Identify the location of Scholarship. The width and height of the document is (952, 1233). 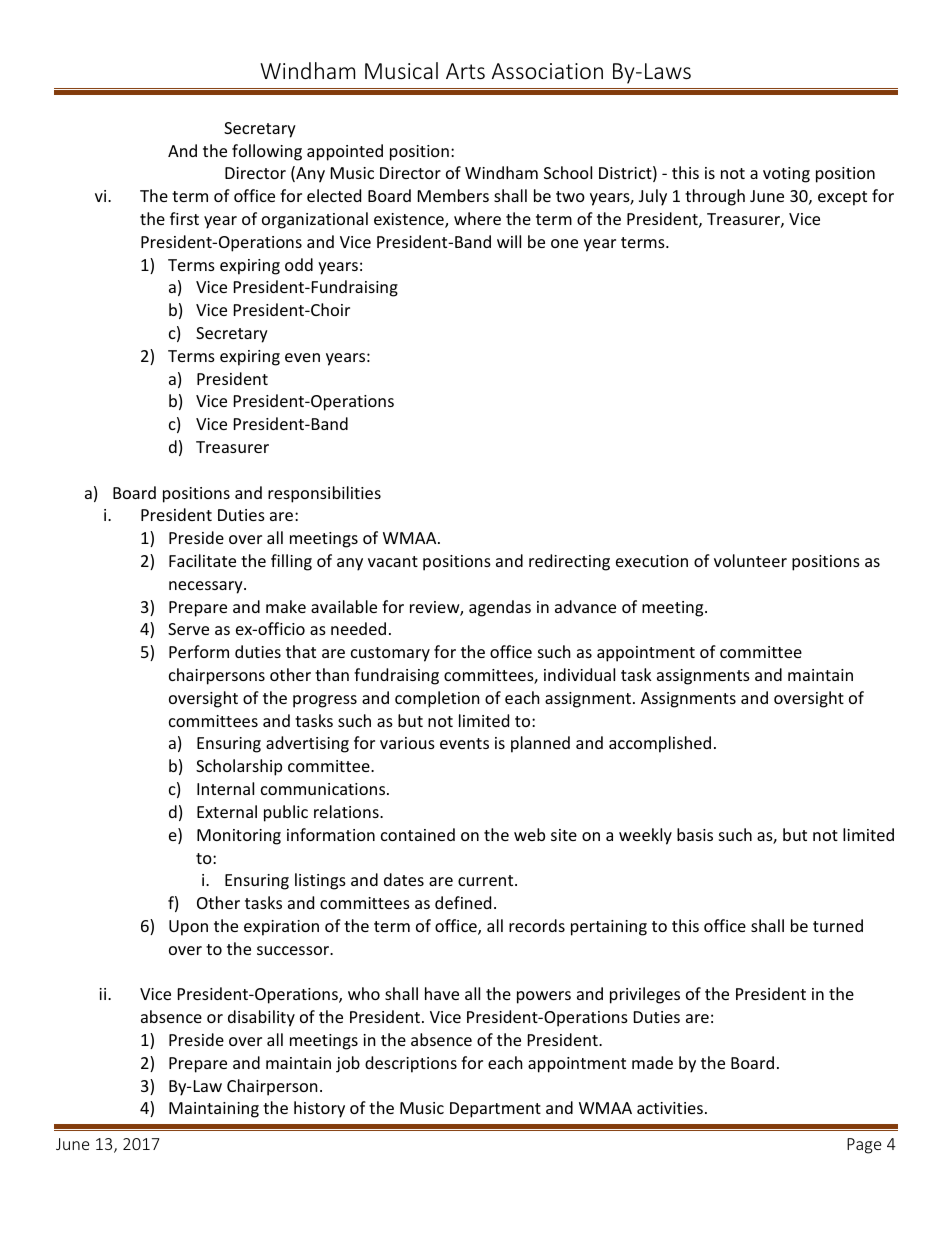
(239, 767).
